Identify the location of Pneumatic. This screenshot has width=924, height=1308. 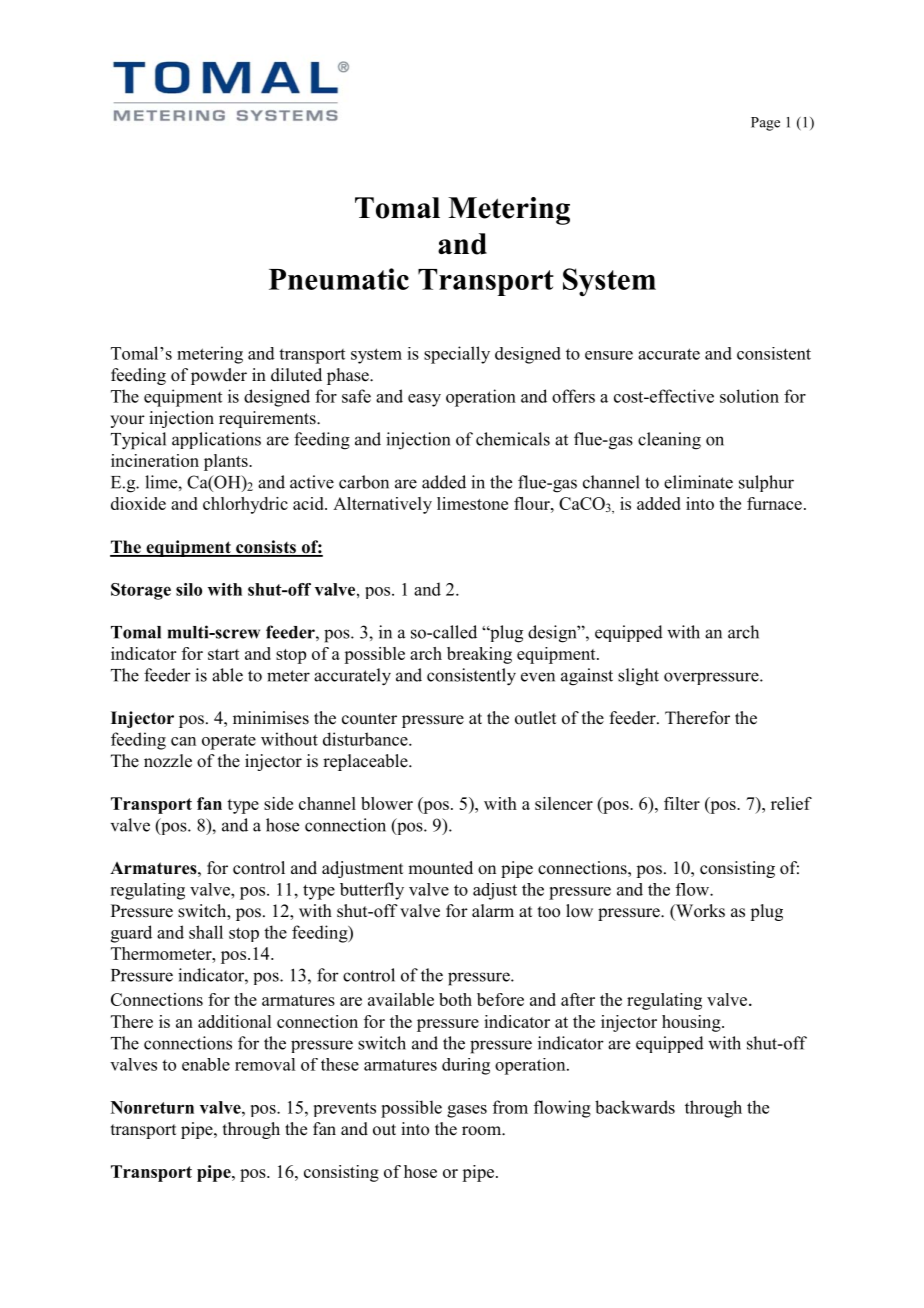
(339, 279).
